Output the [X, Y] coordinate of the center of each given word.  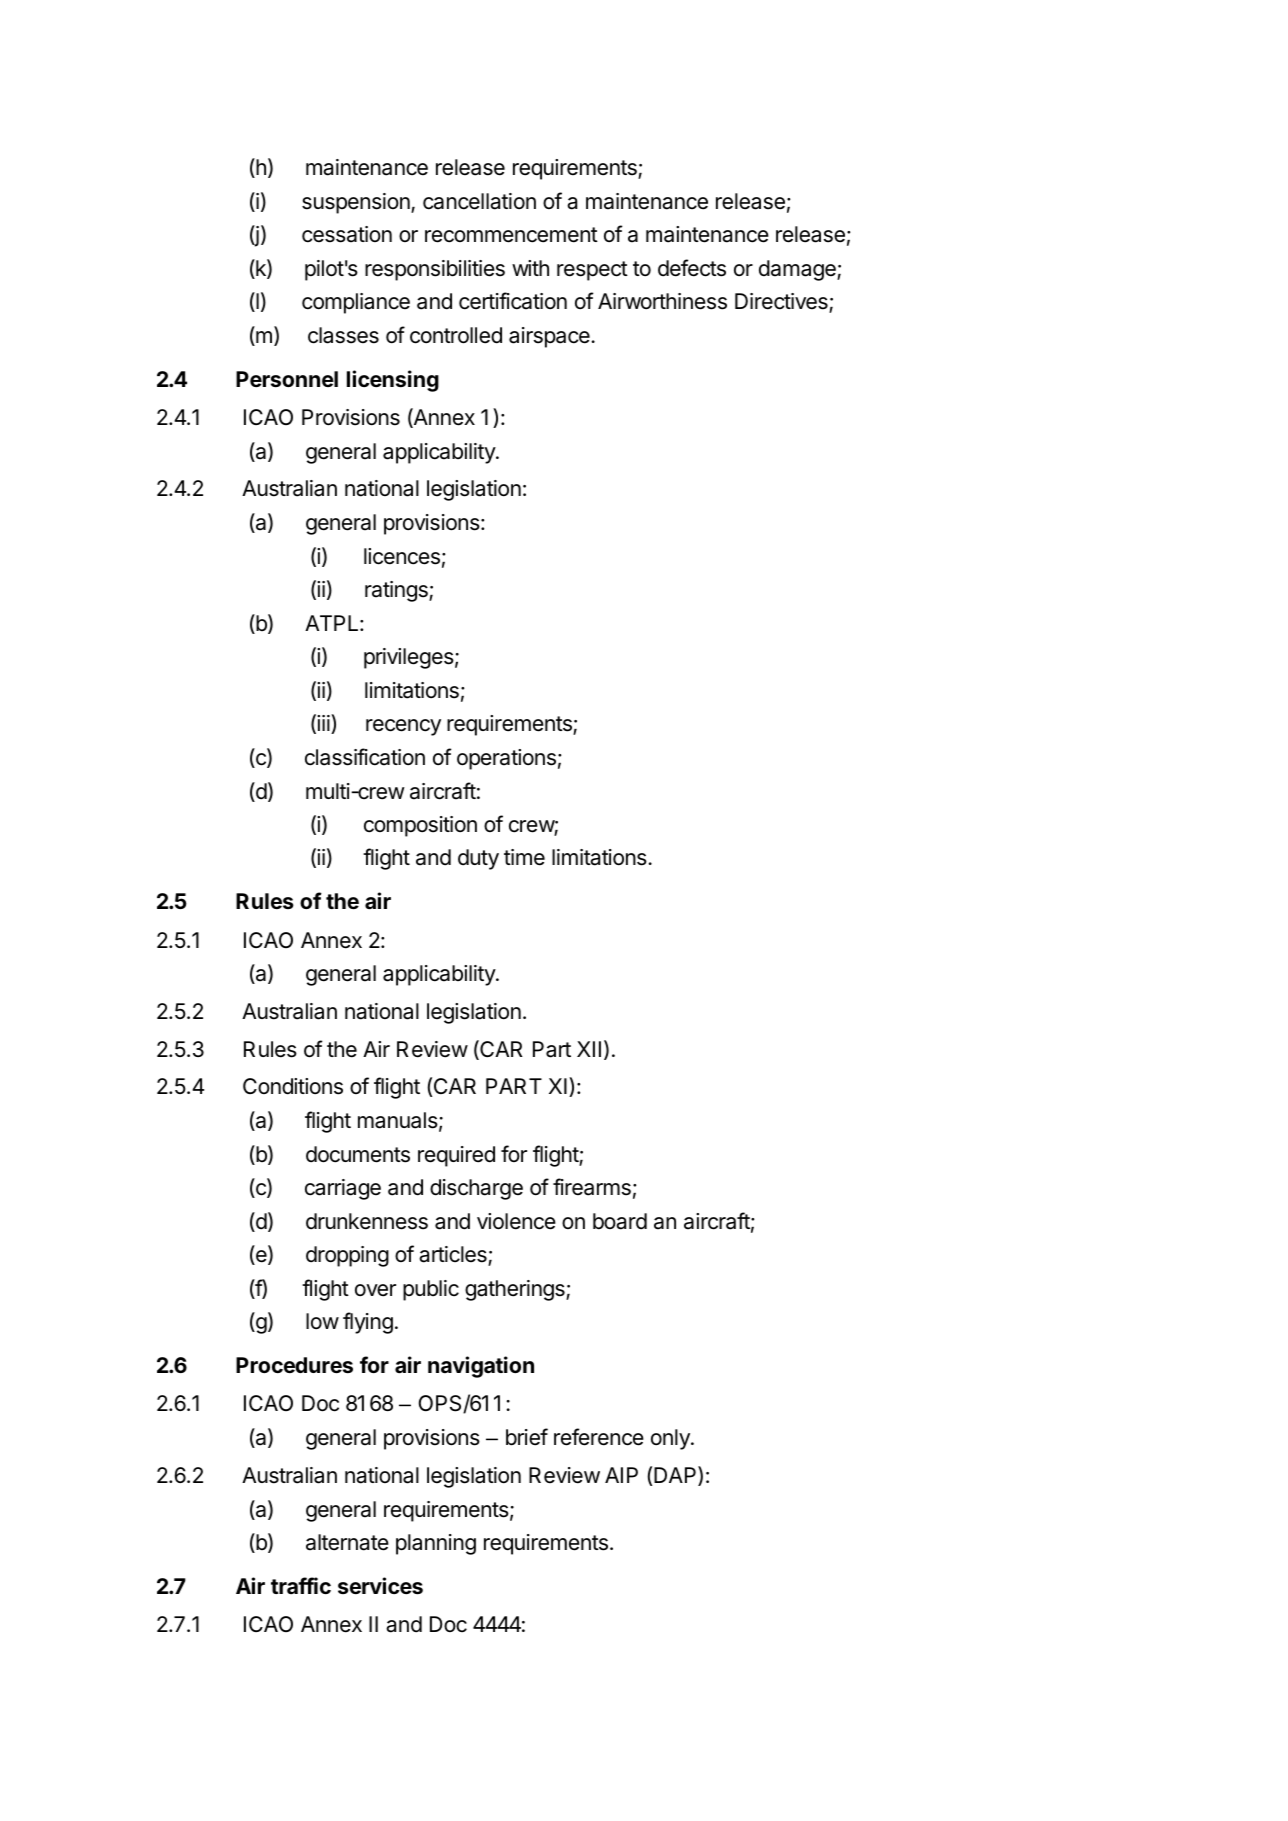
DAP [676, 1476]
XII [589, 1049]
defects [692, 268]
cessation [347, 234]
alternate [347, 1542]
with [530, 268]
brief [527, 1437]
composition [420, 826]
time [524, 857]
